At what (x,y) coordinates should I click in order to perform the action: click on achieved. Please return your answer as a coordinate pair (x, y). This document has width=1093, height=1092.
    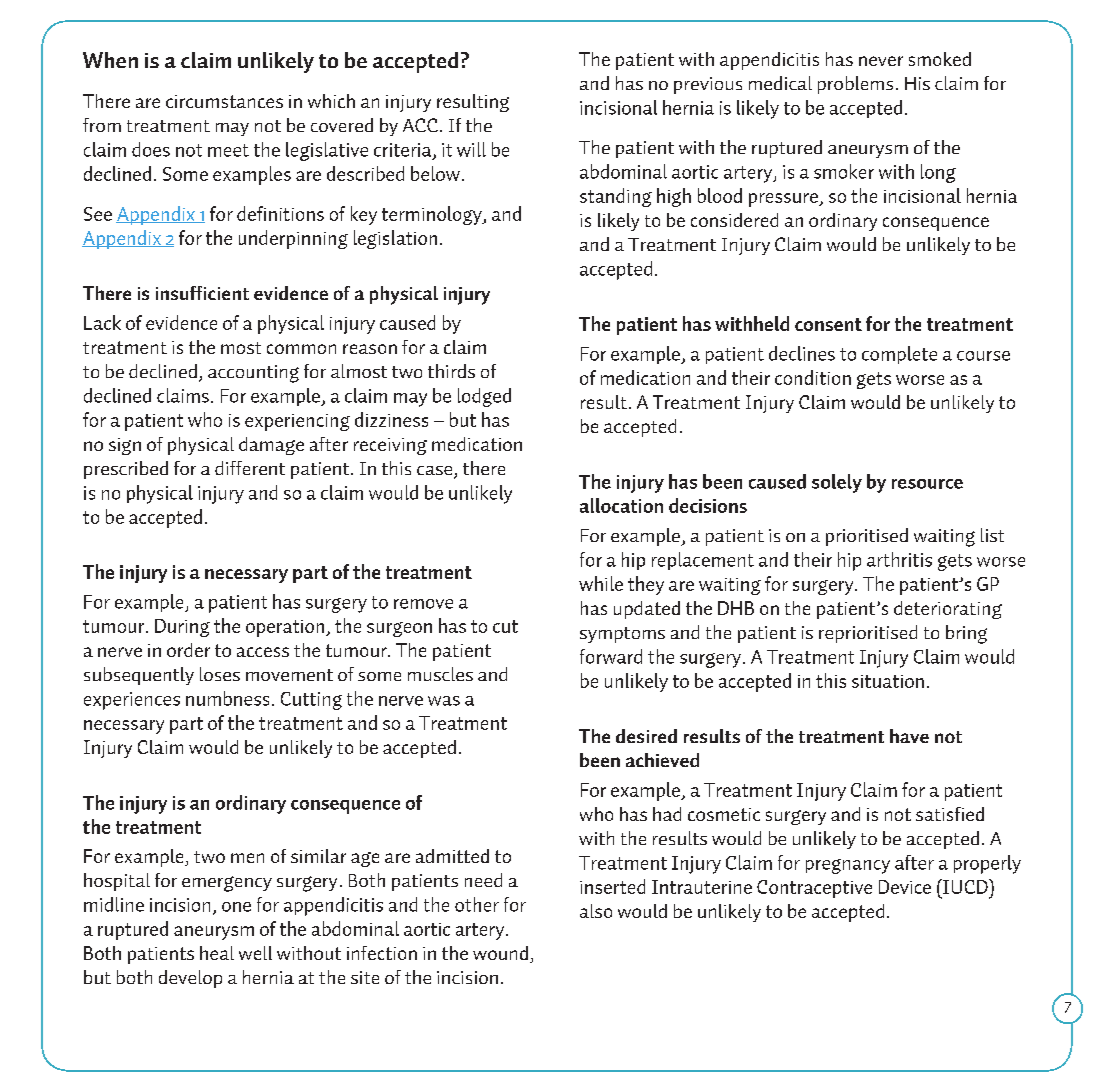
    Looking at the image, I should click on (662, 760).
